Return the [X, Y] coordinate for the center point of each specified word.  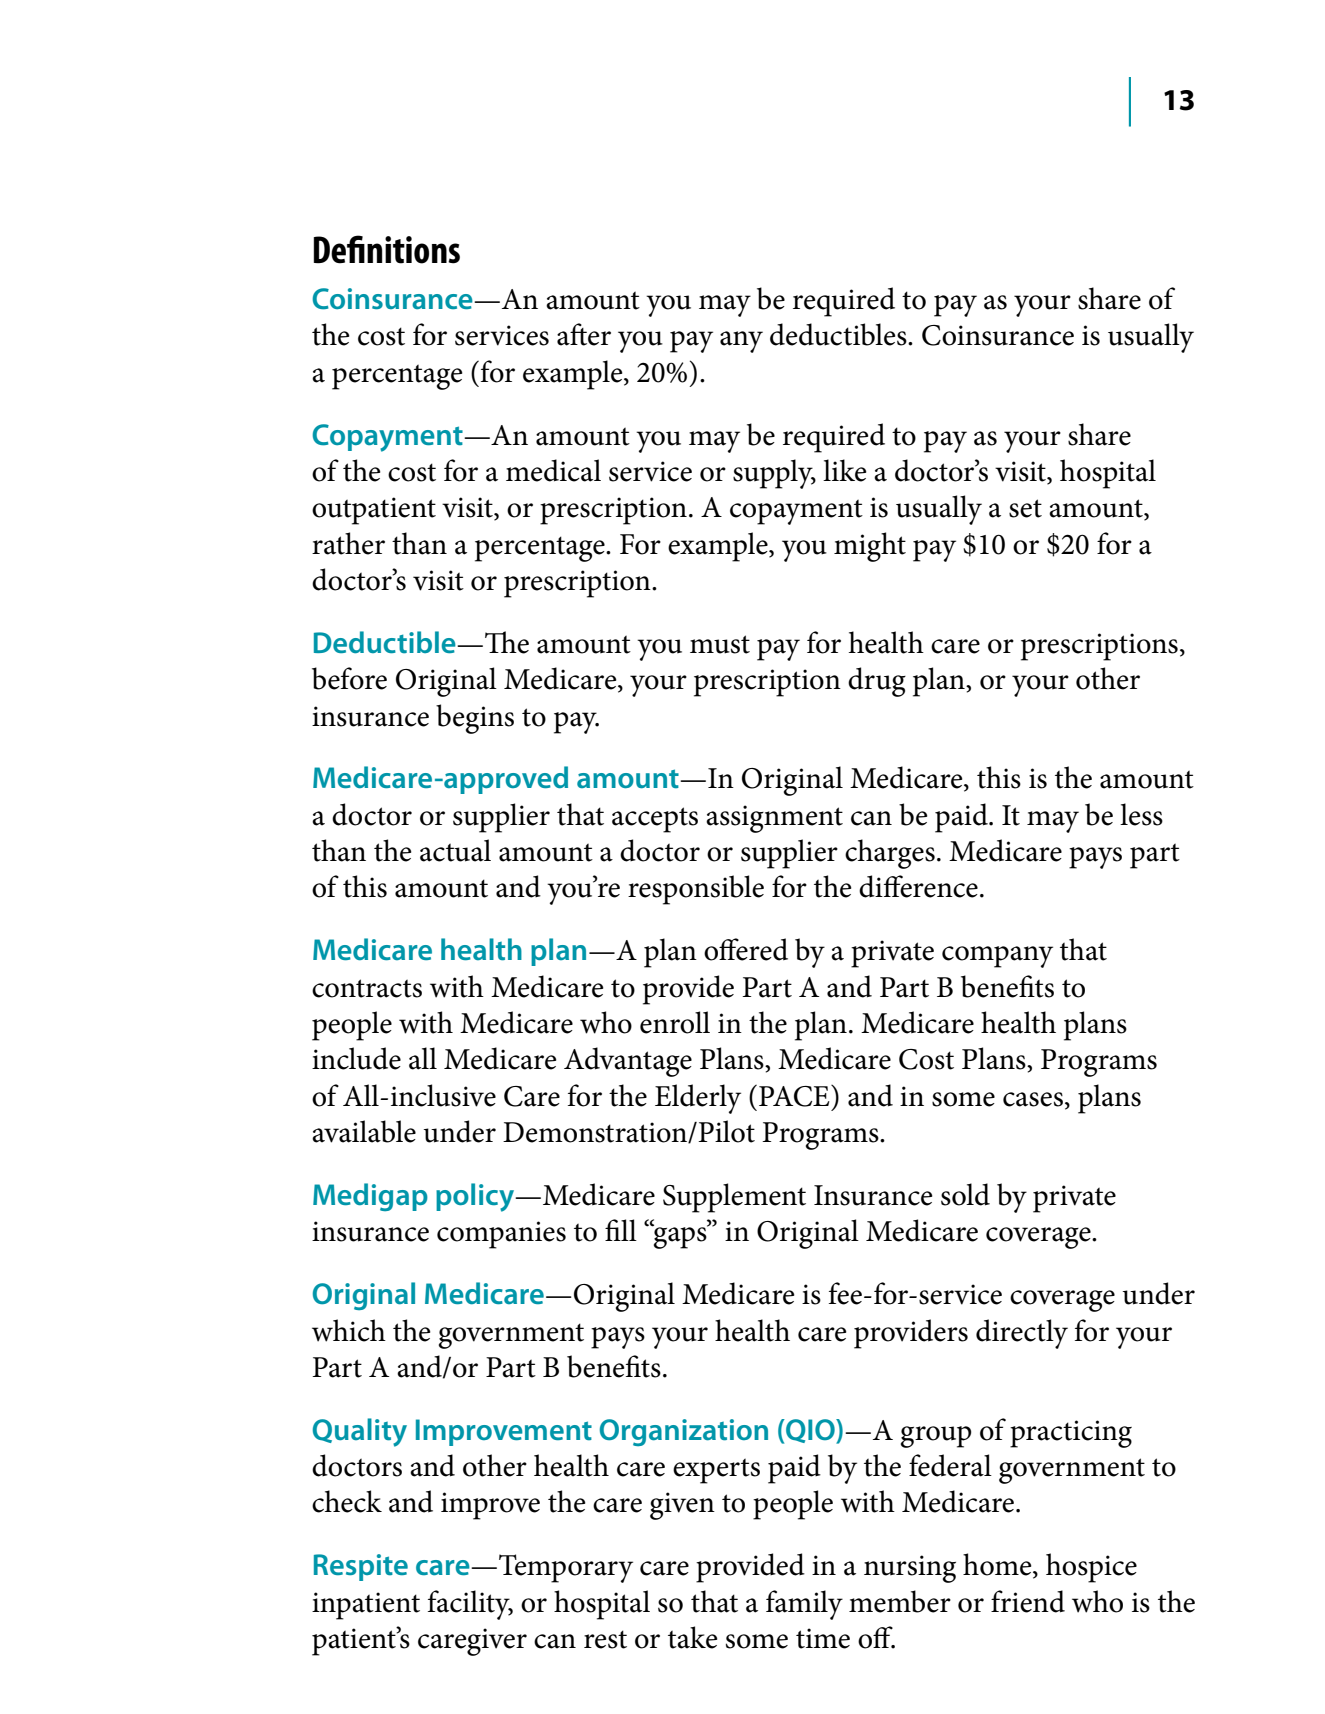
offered [746, 949]
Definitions [387, 249]
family [804, 1605]
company [997, 957]
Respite [361, 1567]
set [1025, 508]
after [584, 334]
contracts [367, 988]
